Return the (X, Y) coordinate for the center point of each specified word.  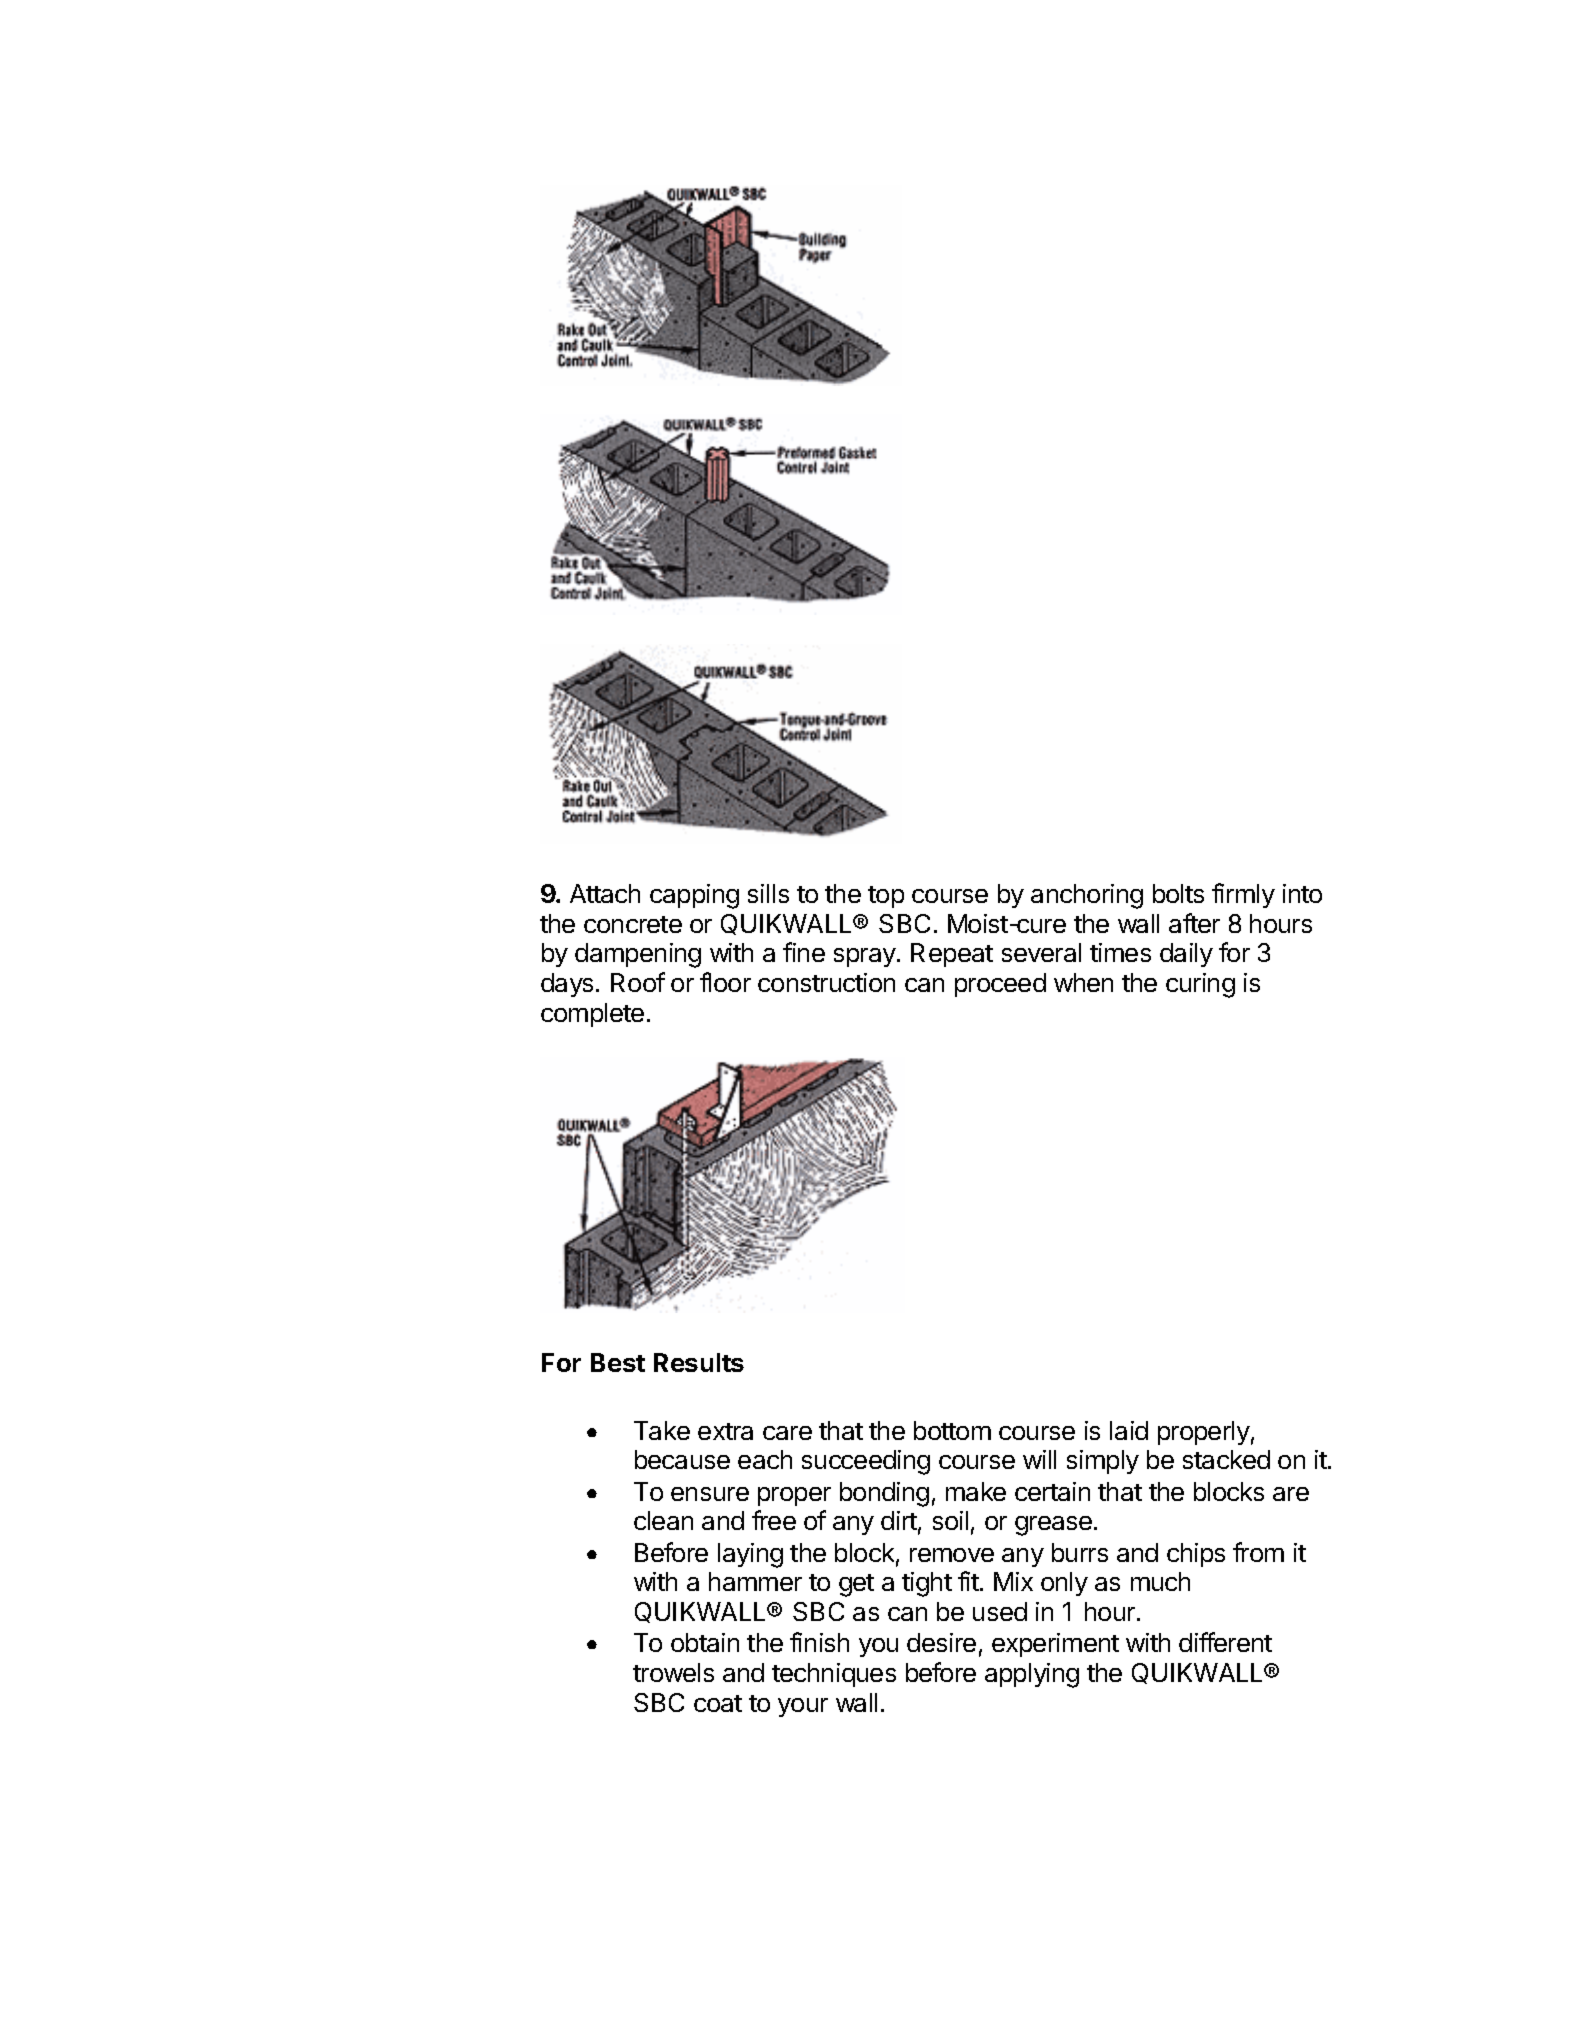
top (886, 897)
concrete (633, 924)
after (1194, 923)
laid (1129, 1430)
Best (618, 1362)
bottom (952, 1430)
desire (941, 1642)
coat (718, 1703)
